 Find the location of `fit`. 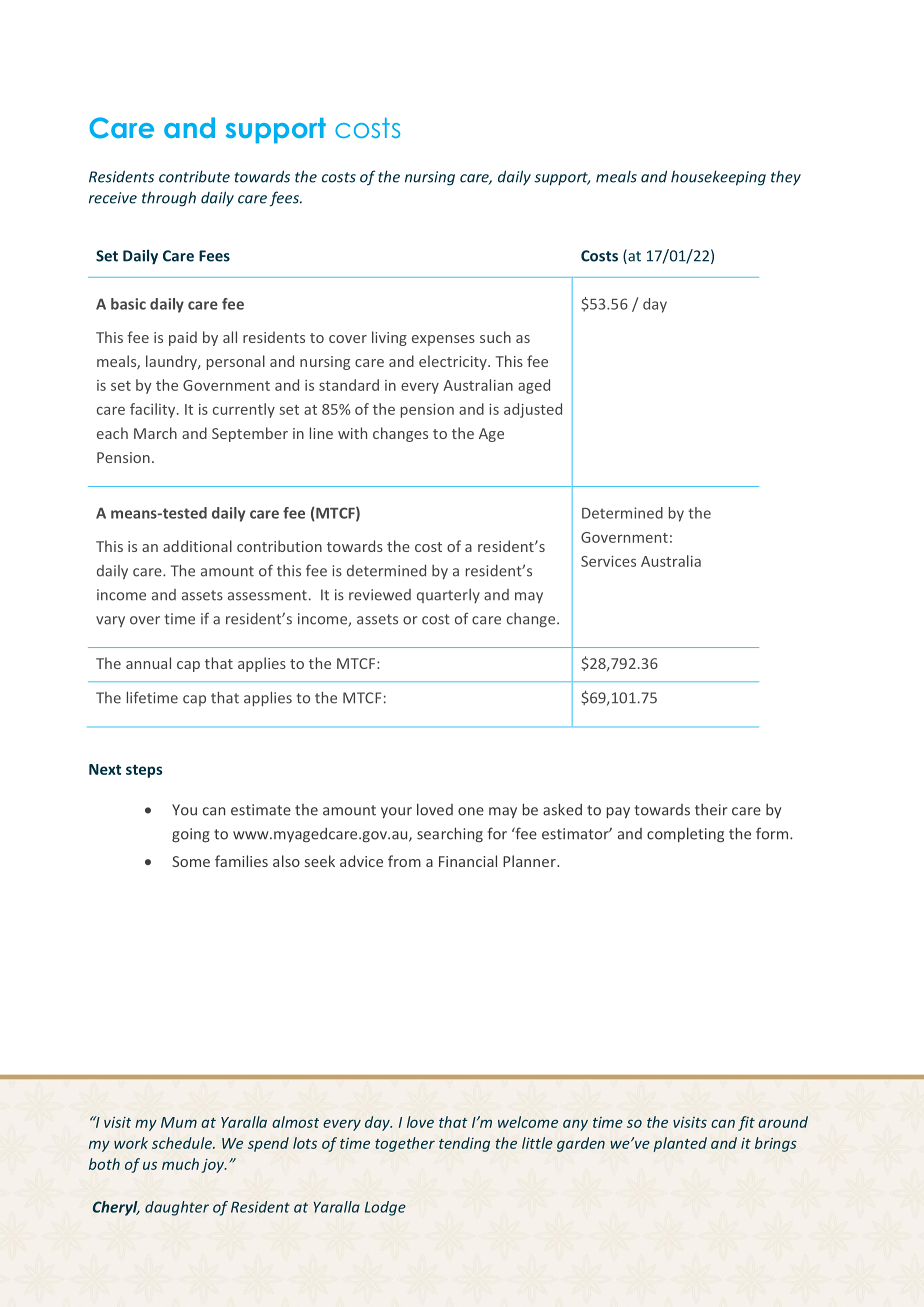

fit is located at coordinates (746, 1123).
